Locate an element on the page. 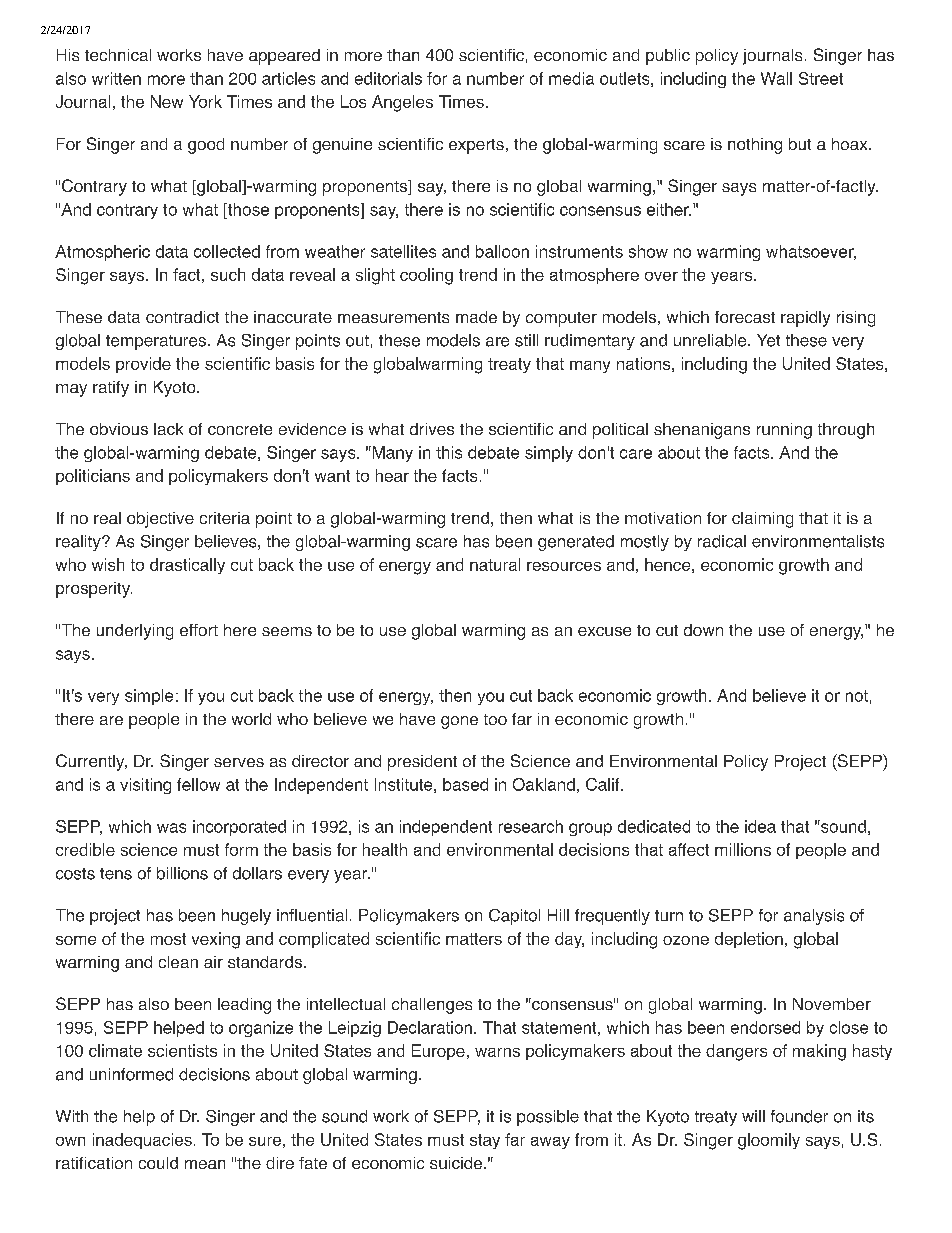 Image resolution: width=952 pixels, height=1233 pixels. running is located at coordinates (784, 431).
